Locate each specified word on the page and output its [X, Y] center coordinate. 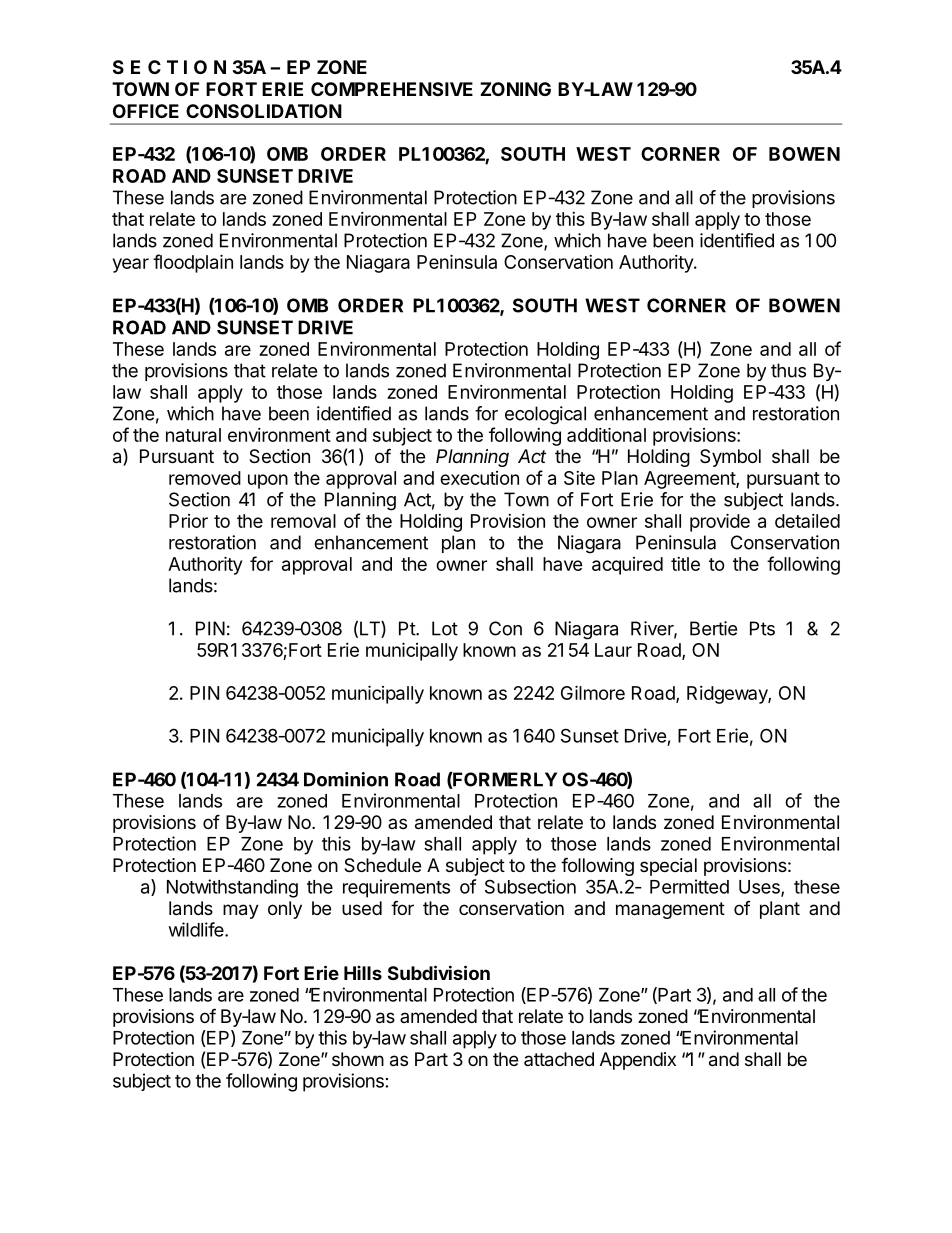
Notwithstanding [232, 888]
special [668, 867]
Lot [445, 628]
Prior [188, 521]
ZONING [515, 89]
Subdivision [439, 972]
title [685, 564]
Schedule [382, 865]
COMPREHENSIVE [392, 89]
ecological [545, 415]
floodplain [193, 263]
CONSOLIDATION [264, 111]
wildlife [197, 929]
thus [788, 370]
